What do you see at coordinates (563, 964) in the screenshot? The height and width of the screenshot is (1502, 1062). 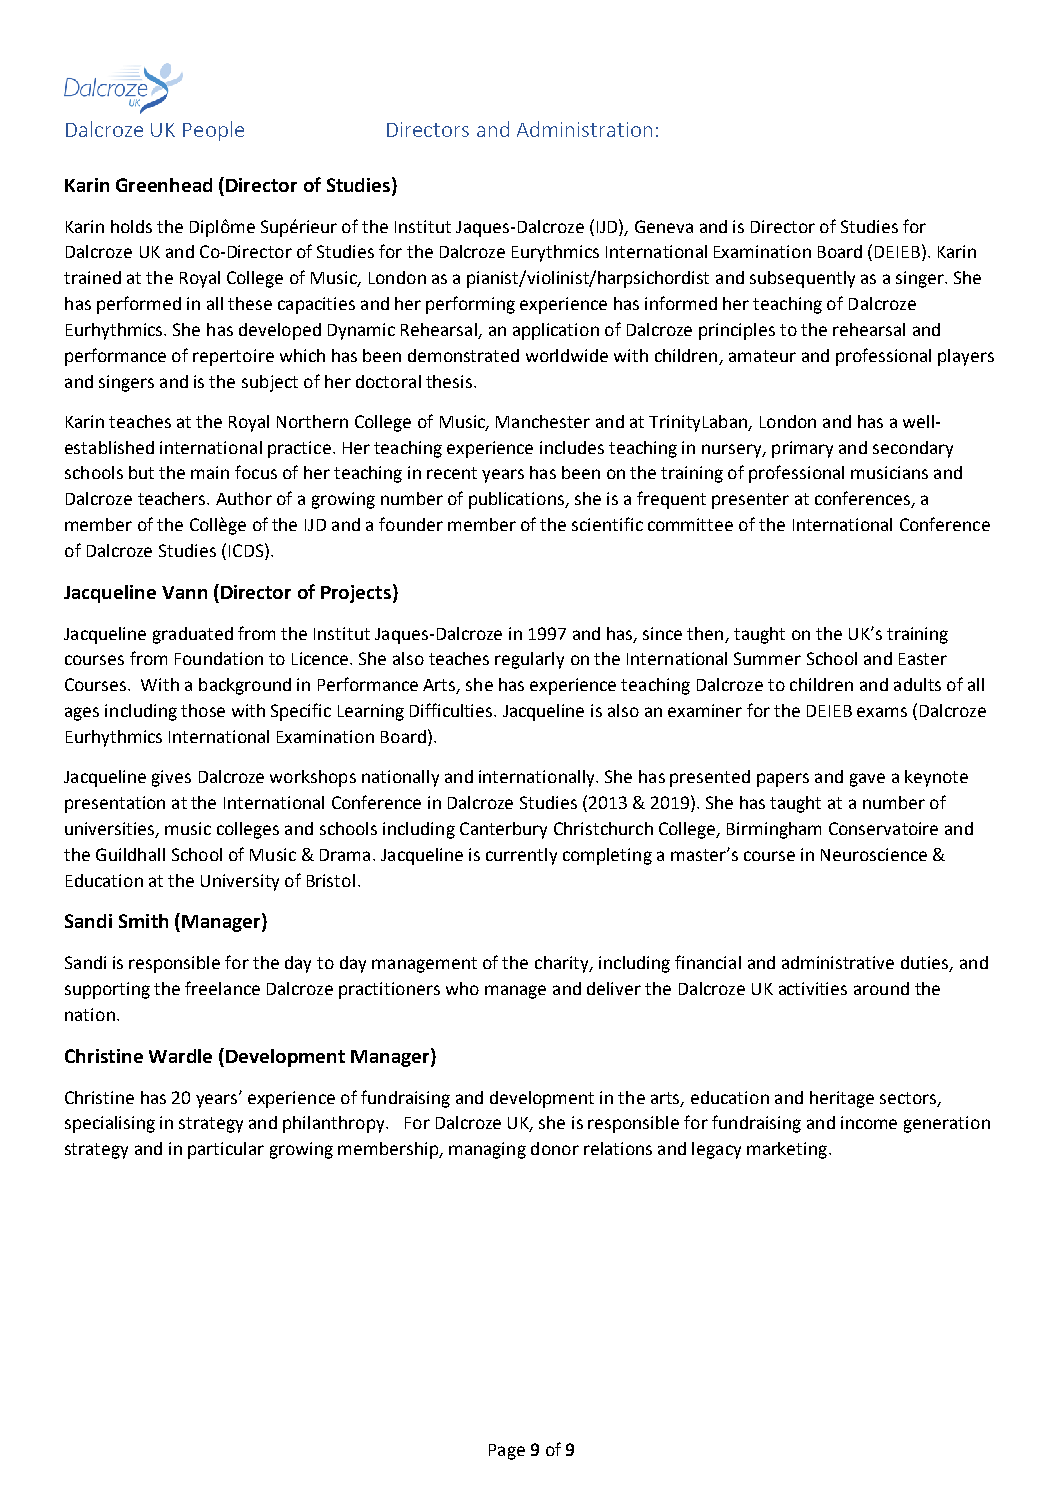 I see `charity` at bounding box center [563, 964].
